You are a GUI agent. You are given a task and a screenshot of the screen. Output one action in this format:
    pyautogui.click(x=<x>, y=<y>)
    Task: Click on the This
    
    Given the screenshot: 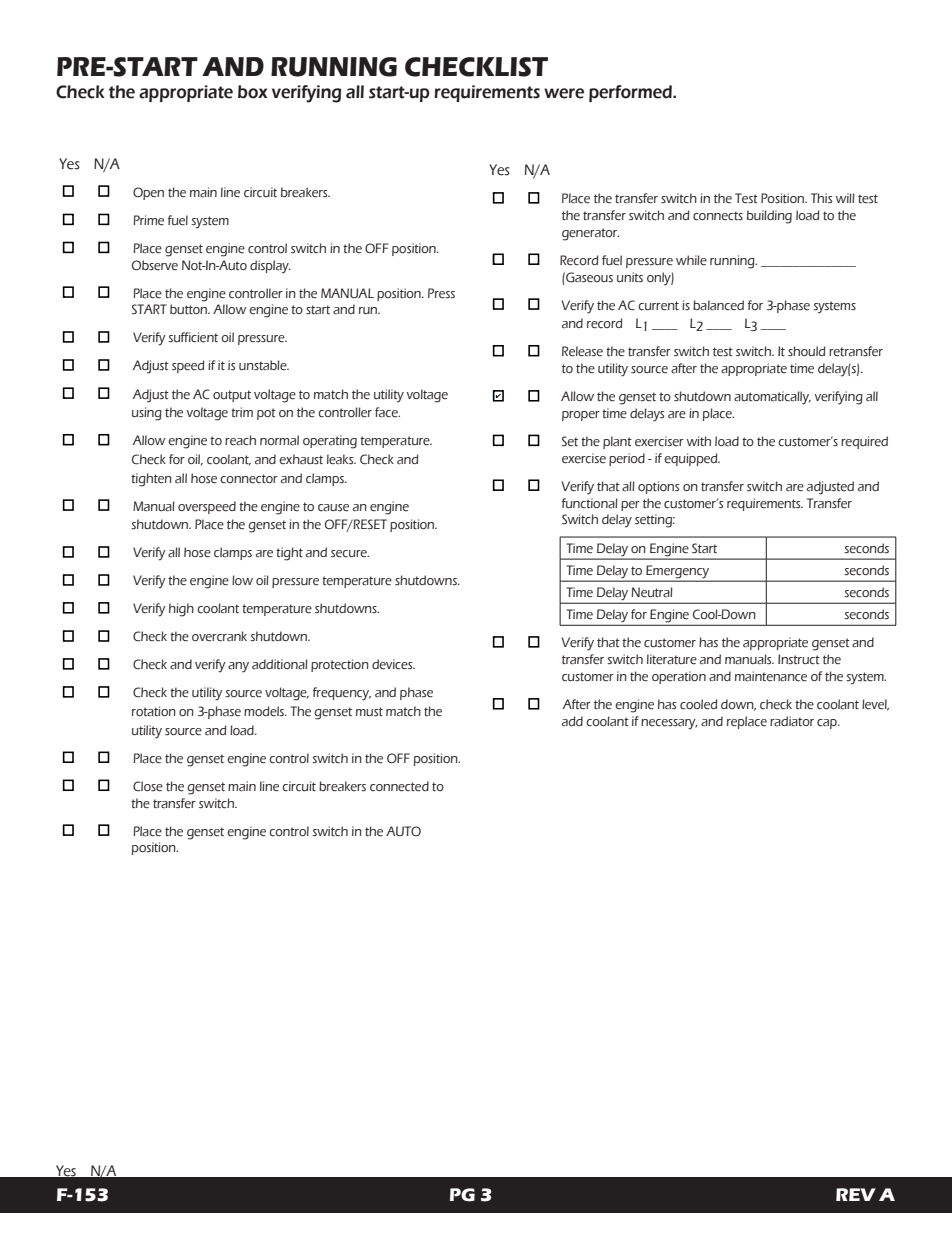 What is the action you would take?
    pyautogui.click(x=821, y=198)
